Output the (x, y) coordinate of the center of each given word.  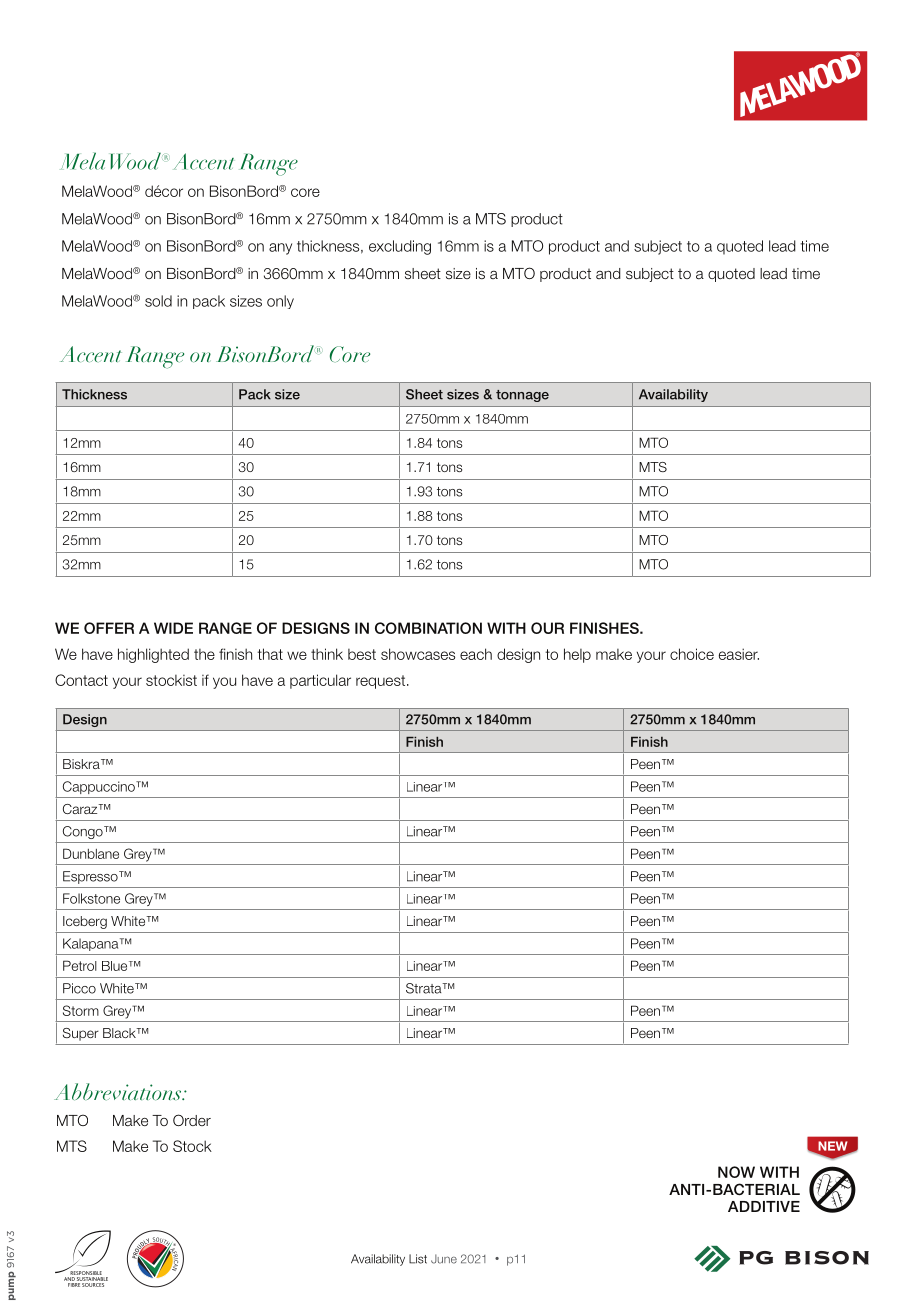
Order (192, 1120)
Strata (425, 988)
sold (158, 301)
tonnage (522, 396)
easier (739, 654)
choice (692, 654)
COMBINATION (428, 628)
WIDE (173, 628)
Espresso (91, 877)
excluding (400, 247)
